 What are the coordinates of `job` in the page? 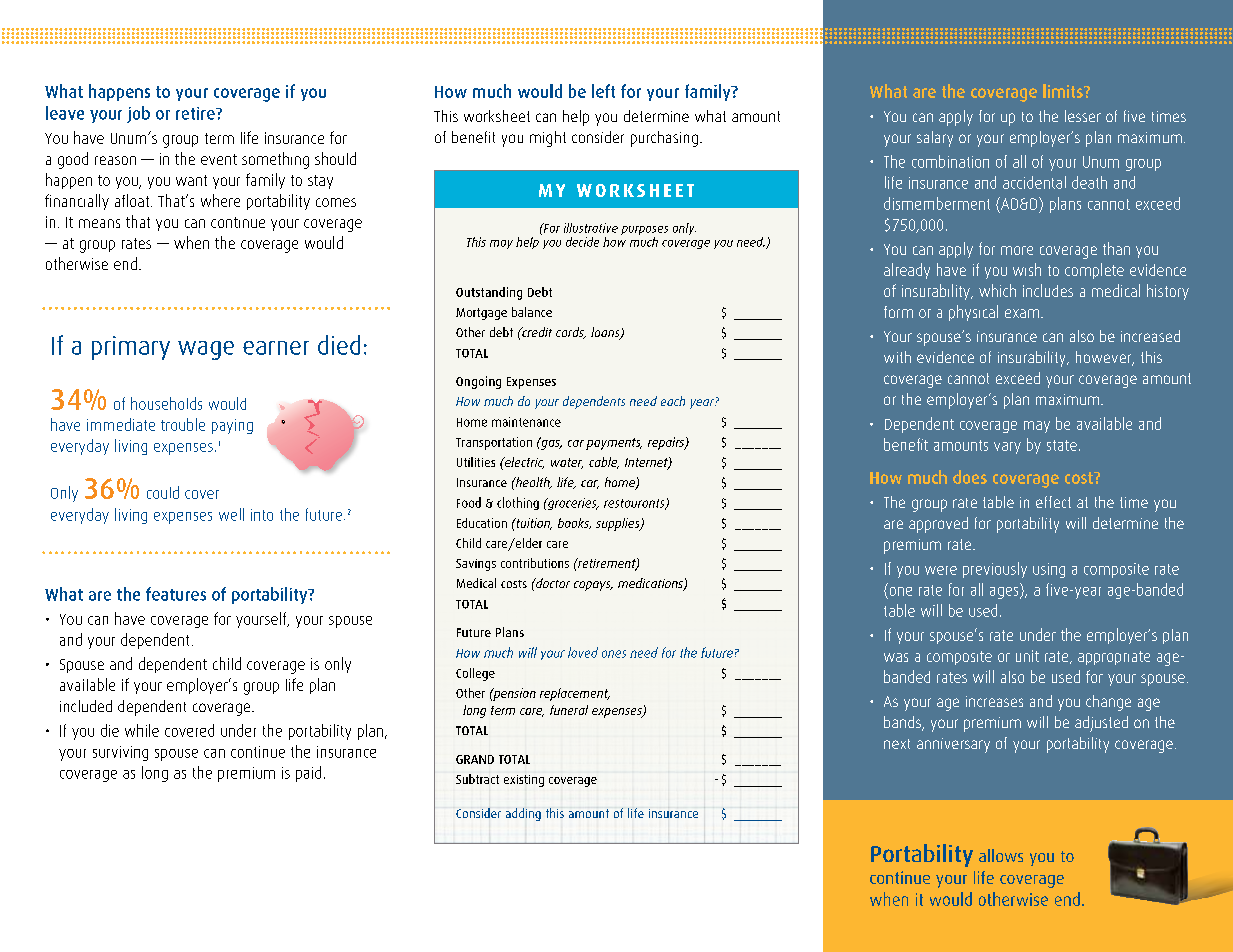 It's located at (138, 114).
